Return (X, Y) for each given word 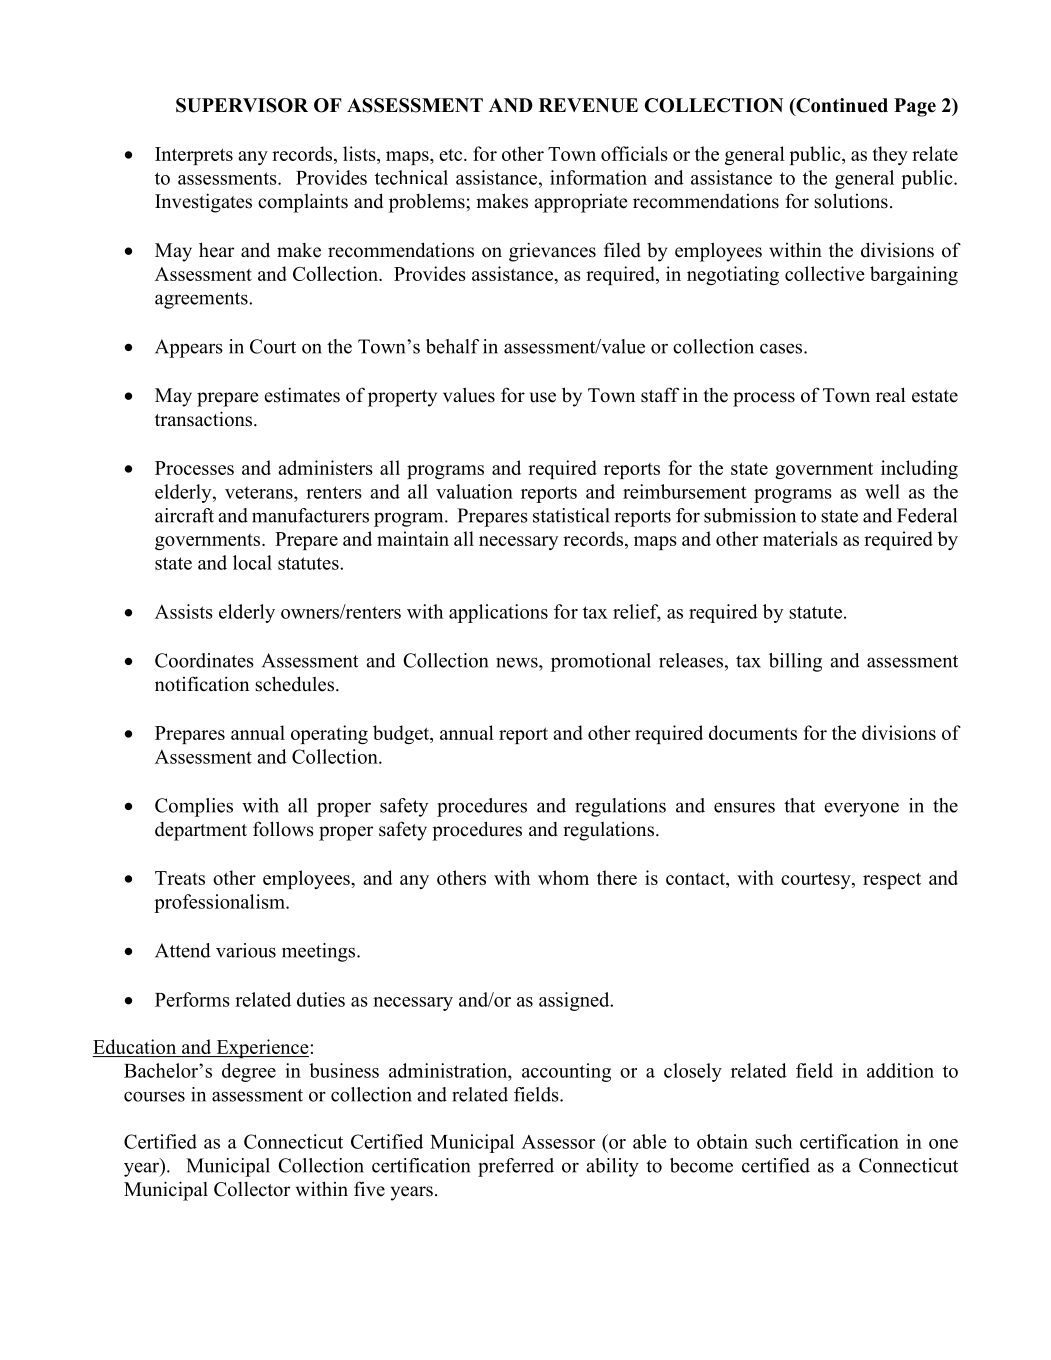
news (518, 662)
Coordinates (204, 660)
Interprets (194, 156)
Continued (841, 106)
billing (795, 662)
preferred (516, 1167)
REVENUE (588, 105)
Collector (252, 1189)
